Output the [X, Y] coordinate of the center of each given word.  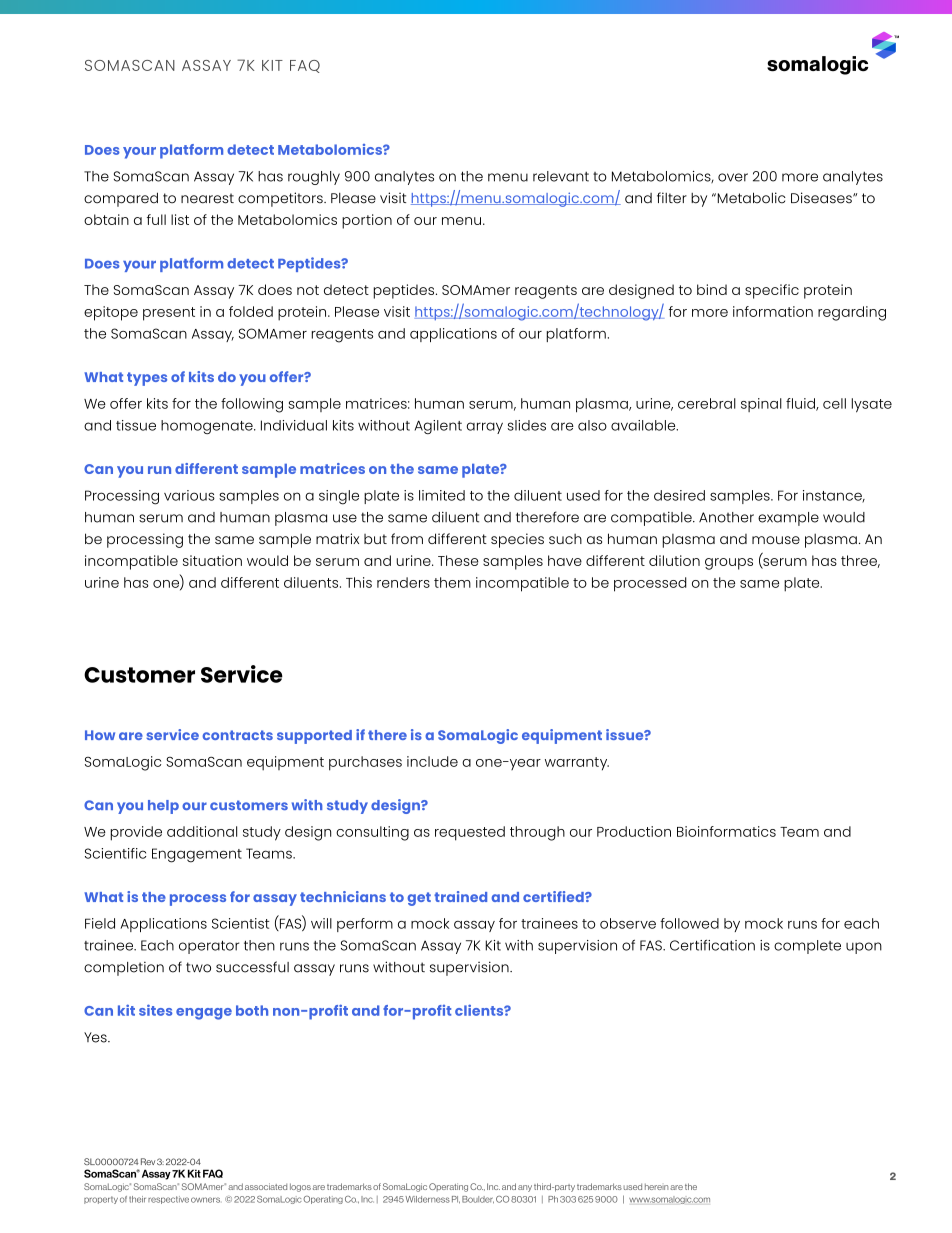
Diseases [822, 198]
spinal [761, 405]
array [485, 428]
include [432, 761]
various [189, 495]
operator [209, 947]
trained [460, 896]
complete [807, 947]
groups [729, 564]
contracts [237, 735]
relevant [561, 176]
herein [656, 1187]
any [525, 1188]
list [180, 219]
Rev [148, 1161]
